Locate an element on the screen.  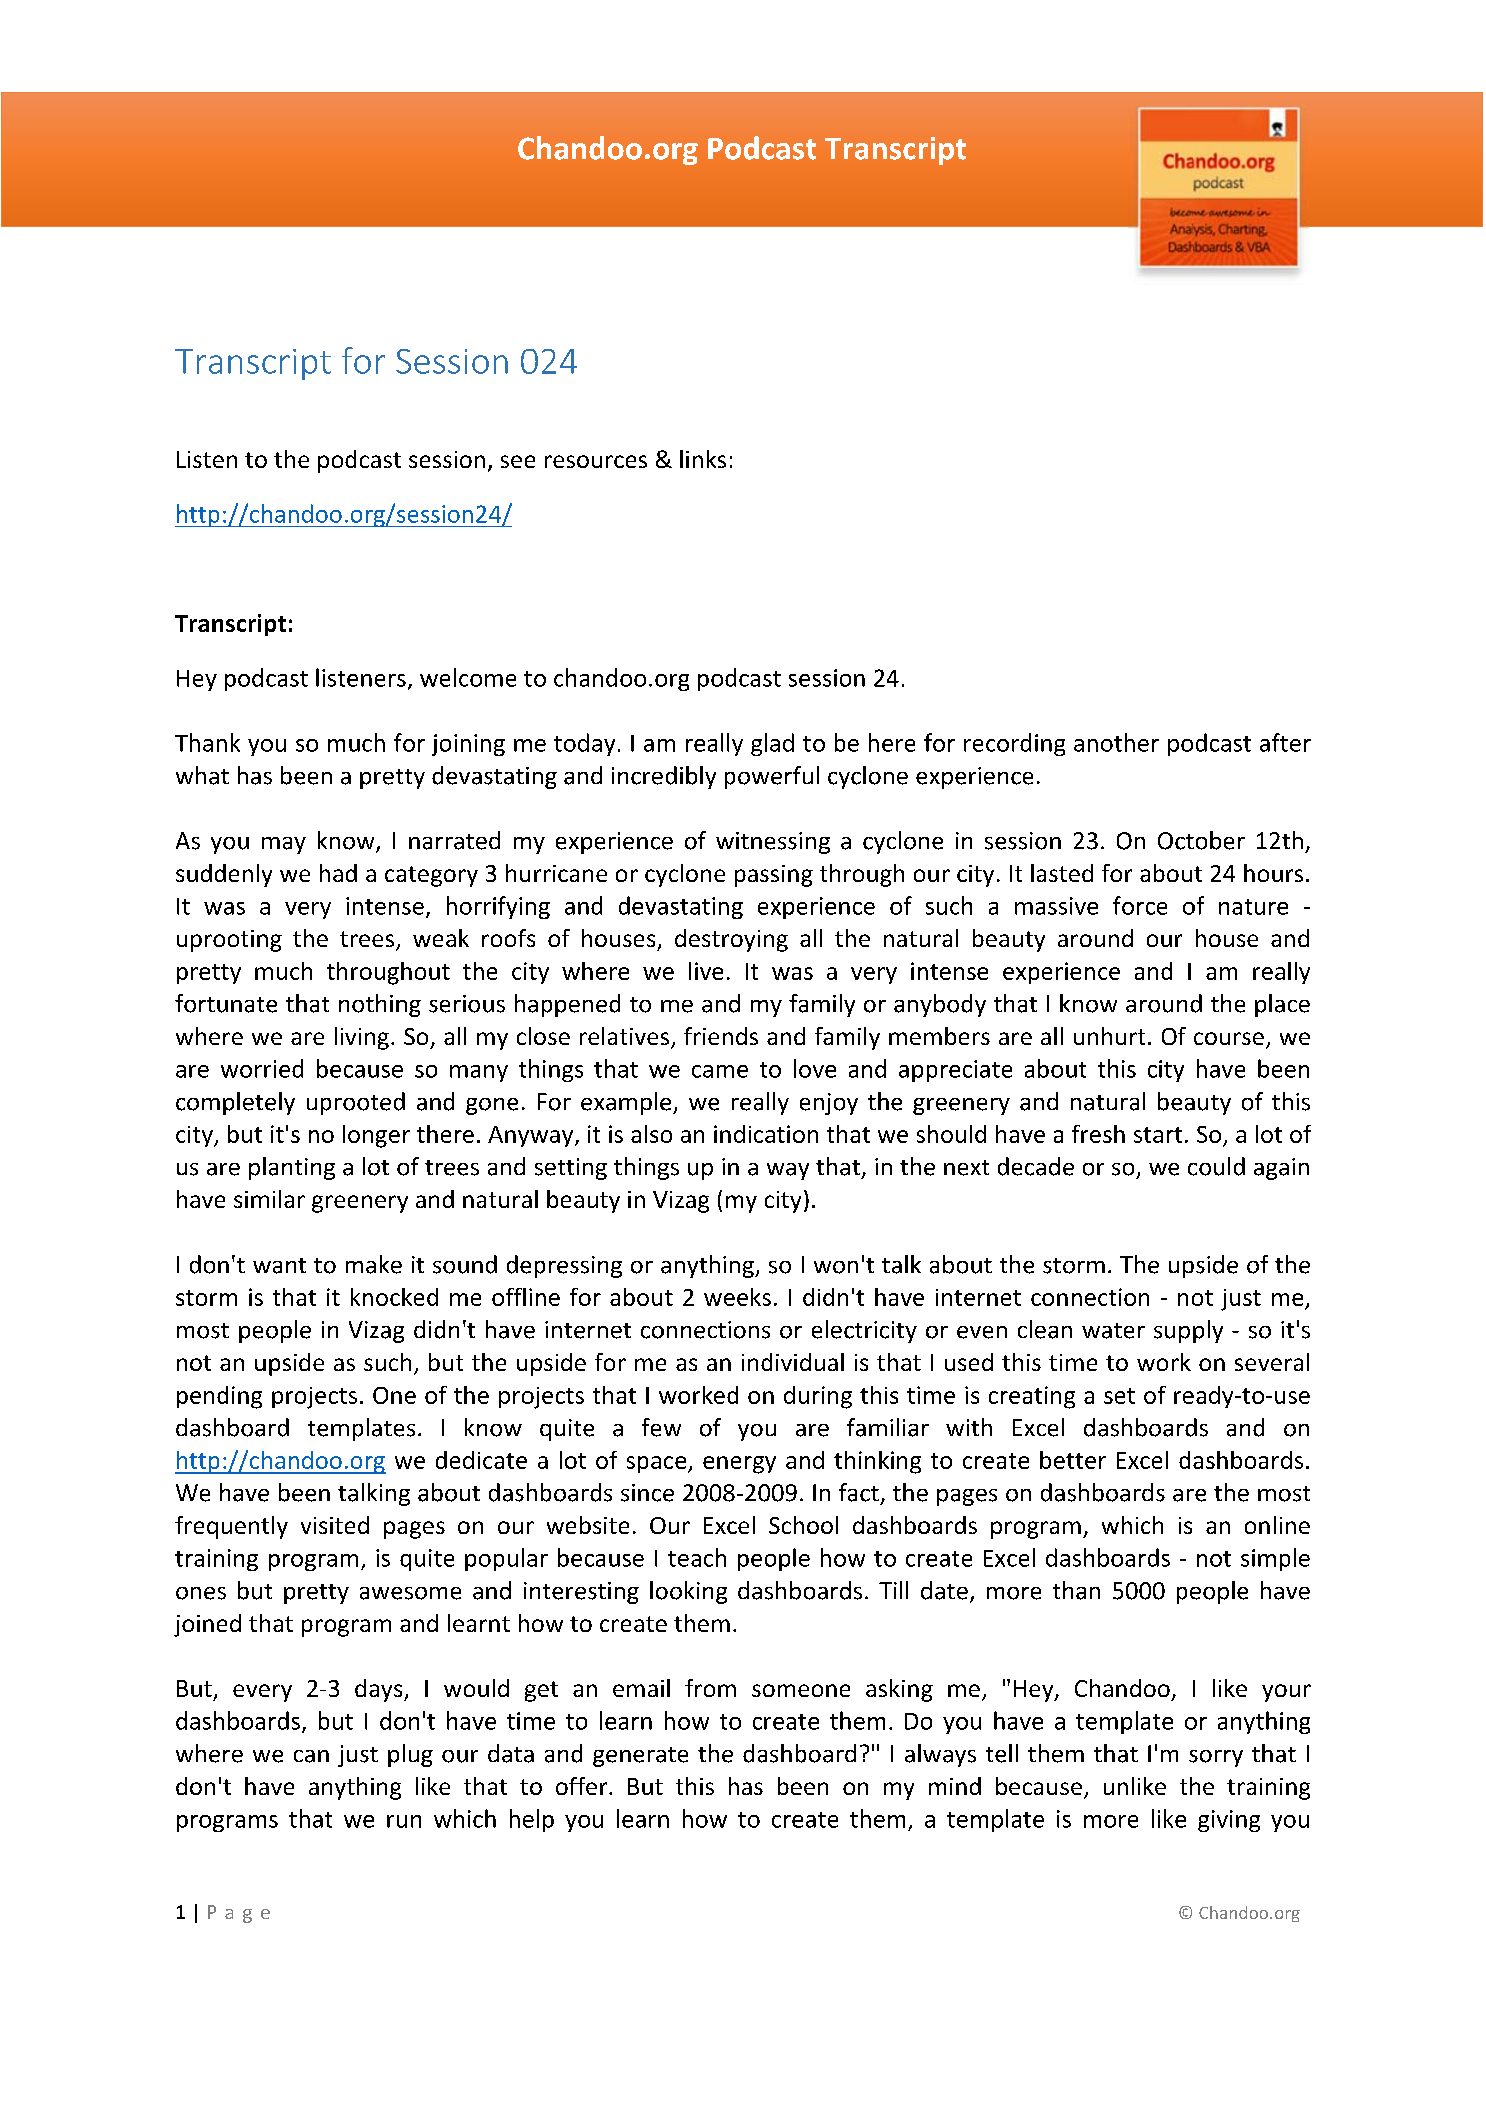
links is located at coordinates (703, 459).
